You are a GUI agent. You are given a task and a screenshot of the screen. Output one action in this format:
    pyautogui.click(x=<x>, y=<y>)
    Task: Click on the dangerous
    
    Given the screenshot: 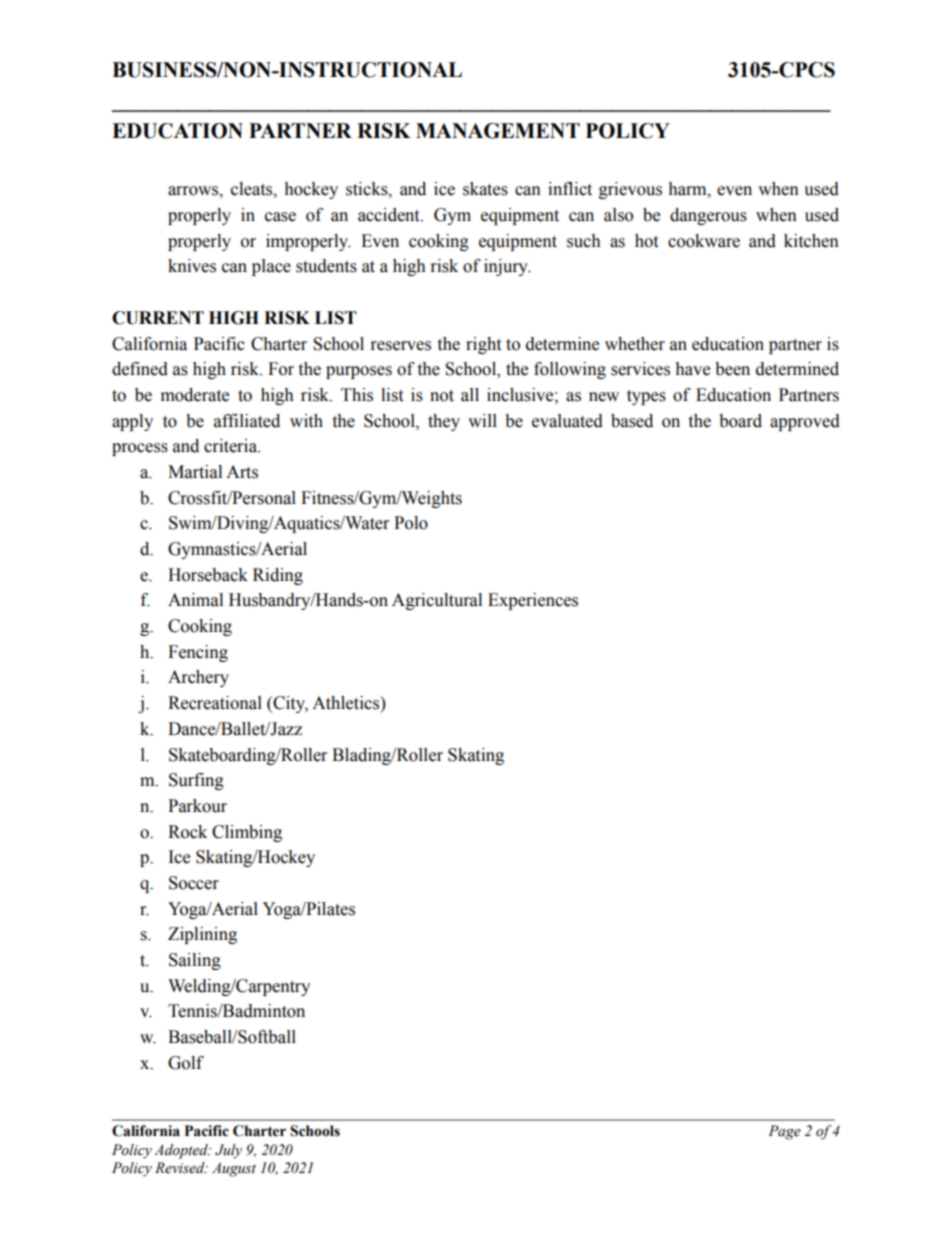 What is the action you would take?
    pyautogui.click(x=708, y=216)
